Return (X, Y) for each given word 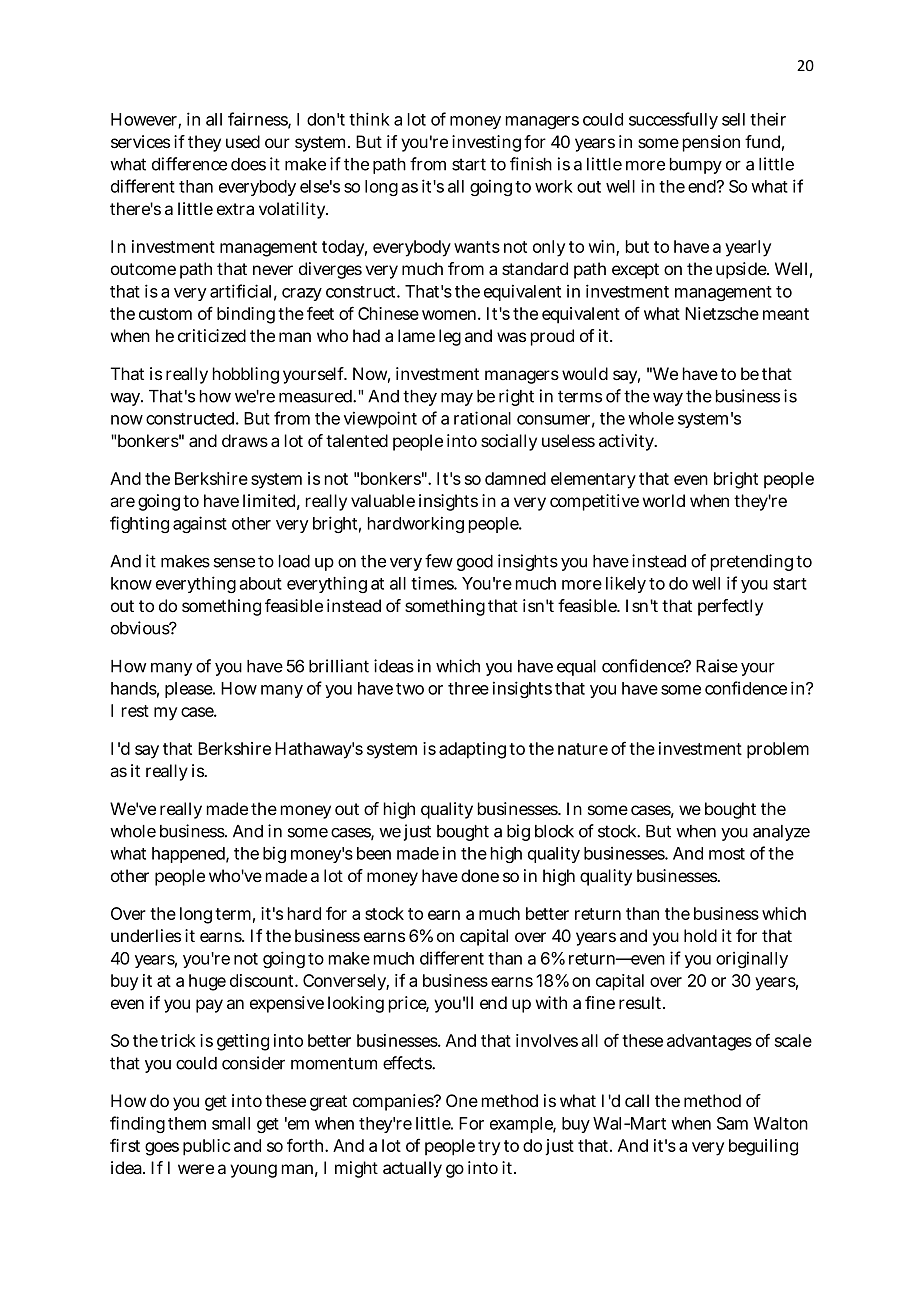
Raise (717, 666)
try (489, 1148)
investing (486, 143)
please (190, 690)
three (468, 688)
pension (711, 143)
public (207, 1147)
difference (189, 164)
